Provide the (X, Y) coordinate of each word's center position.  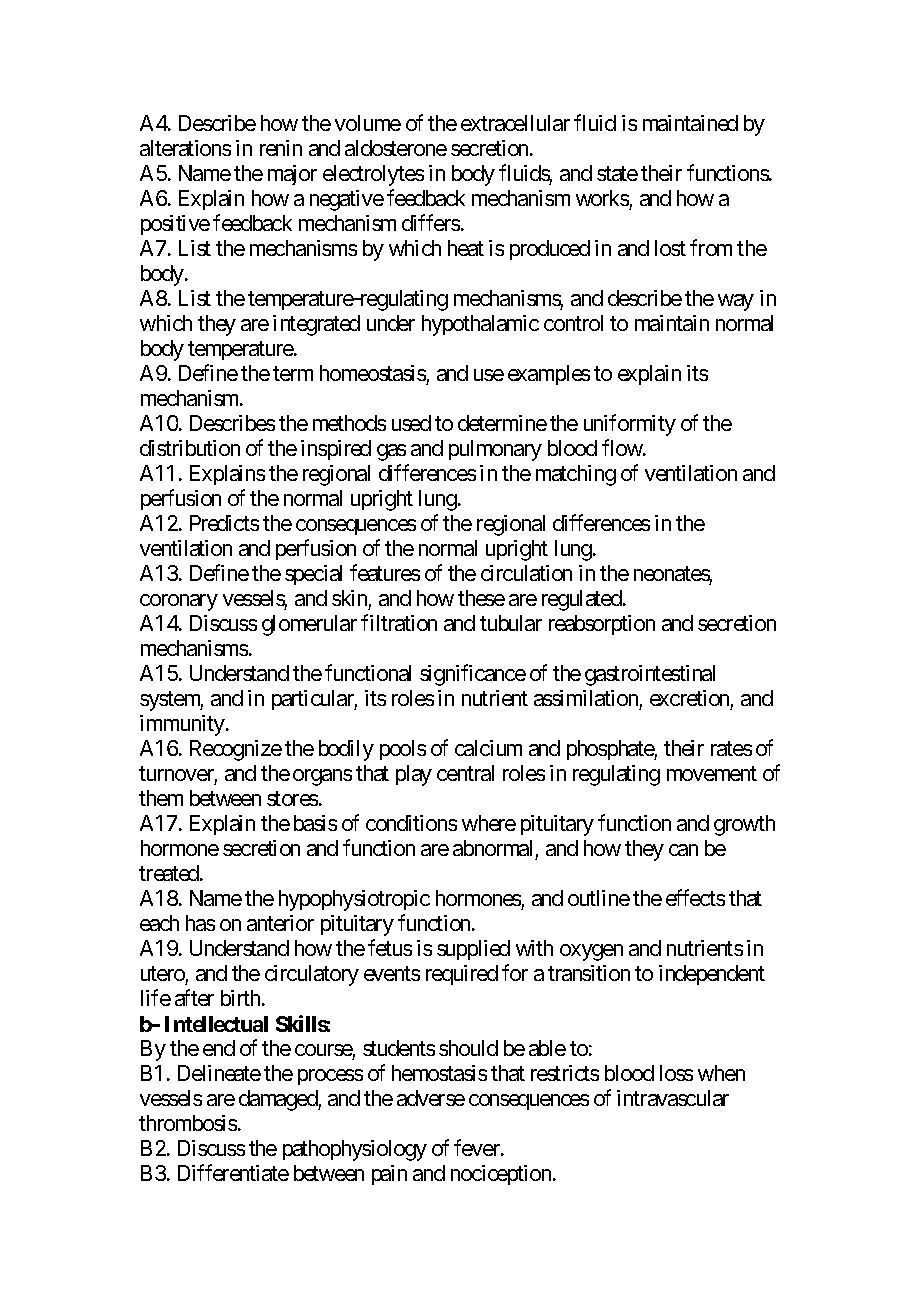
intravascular (673, 1098)
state (617, 173)
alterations (185, 148)
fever (478, 1147)
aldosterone (396, 148)
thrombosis (188, 1123)
